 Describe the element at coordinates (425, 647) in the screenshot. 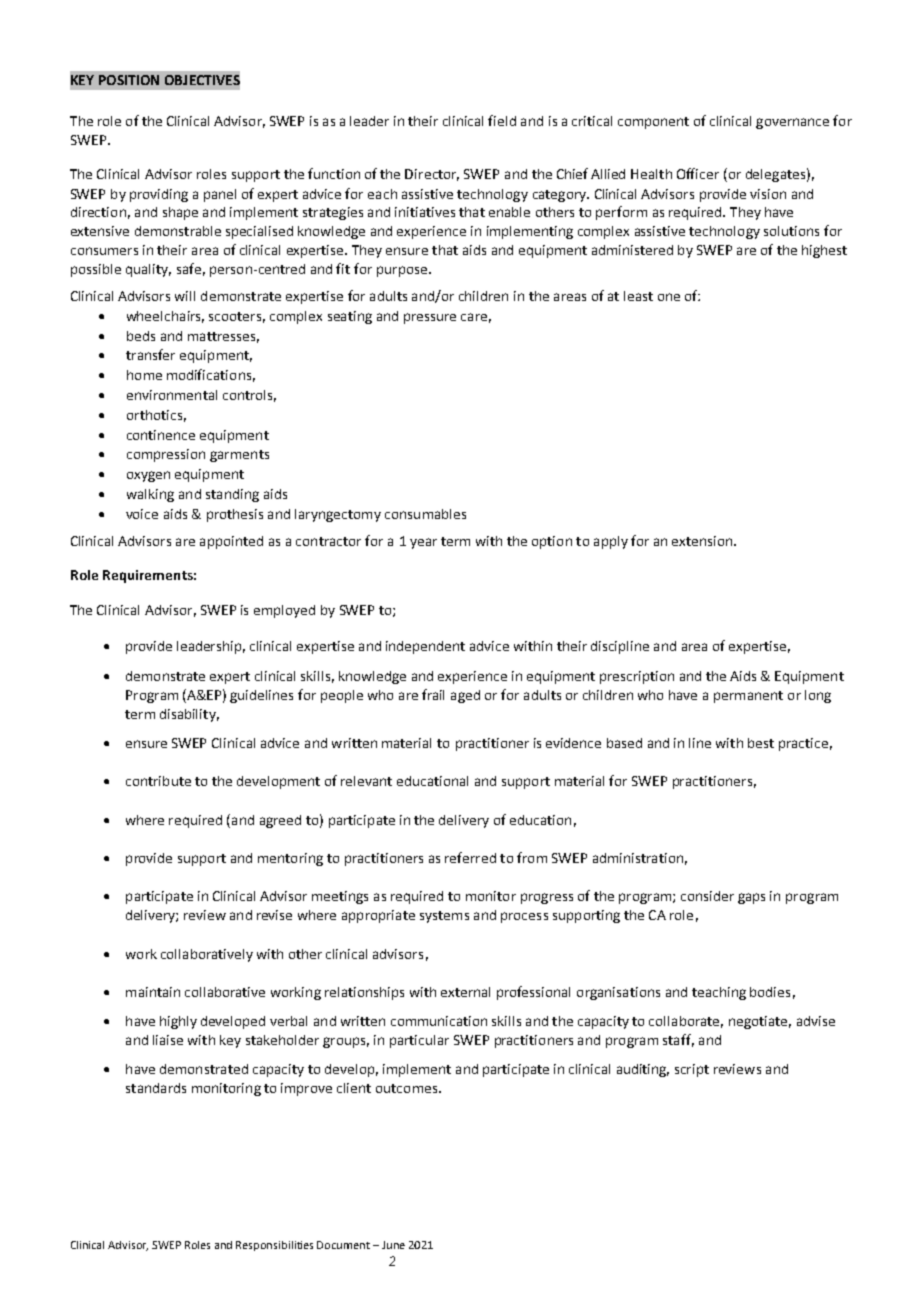

I see `independent` at that location.
